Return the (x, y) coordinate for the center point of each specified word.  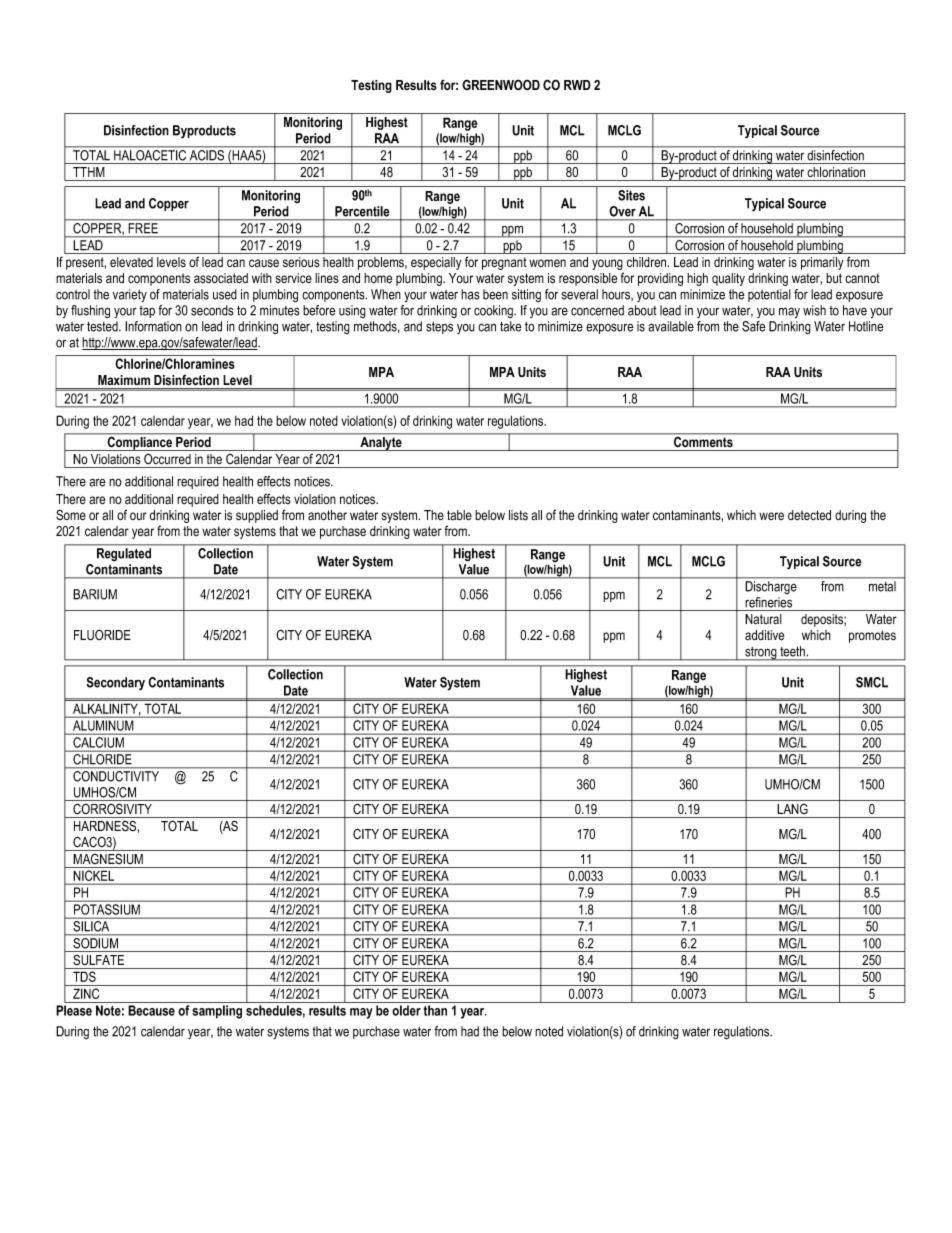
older (406, 1010)
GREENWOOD (501, 84)
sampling (217, 1012)
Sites (631, 195)
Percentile (362, 211)
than (435, 1010)
